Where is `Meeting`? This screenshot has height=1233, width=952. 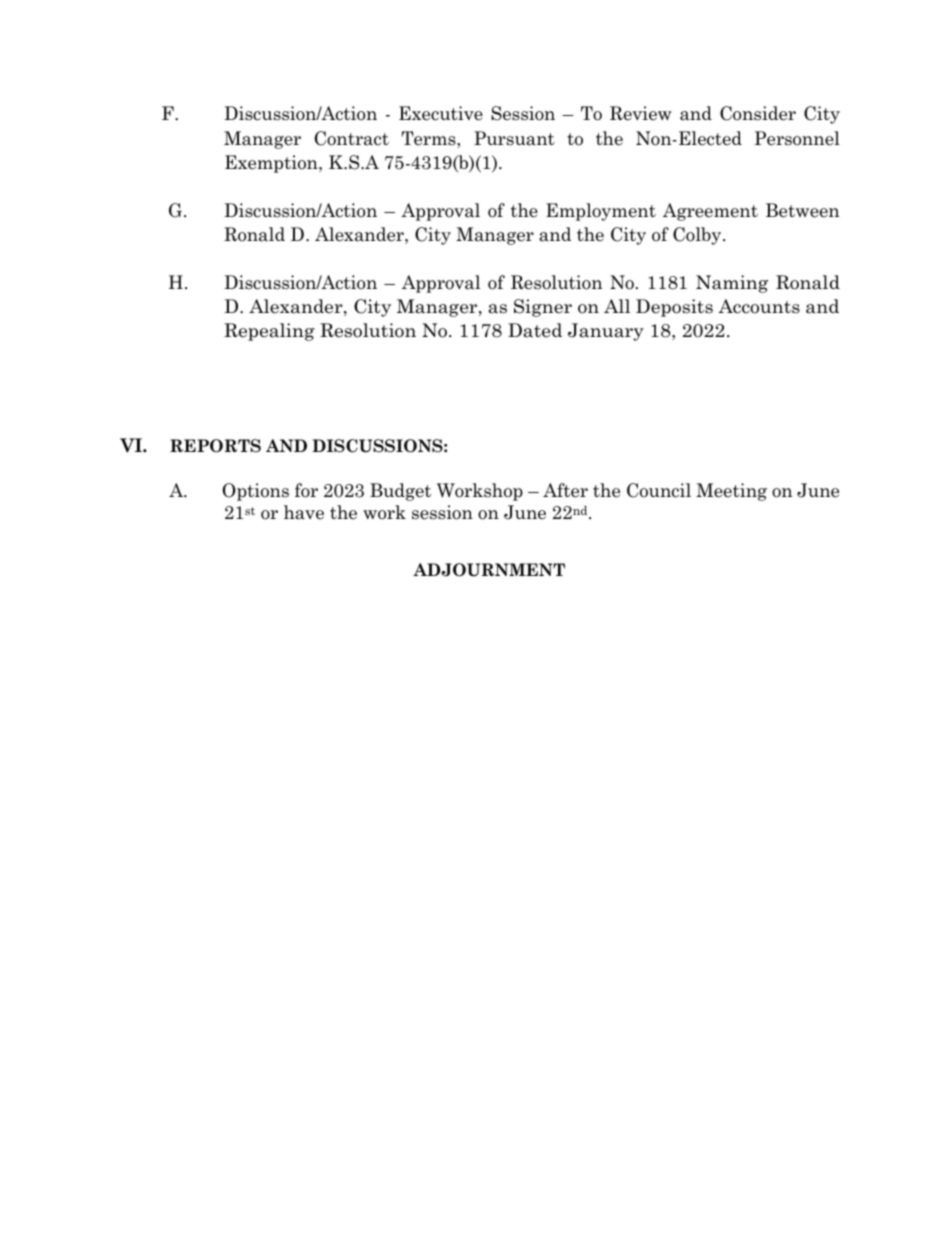
Meeting is located at coordinates (731, 492).
